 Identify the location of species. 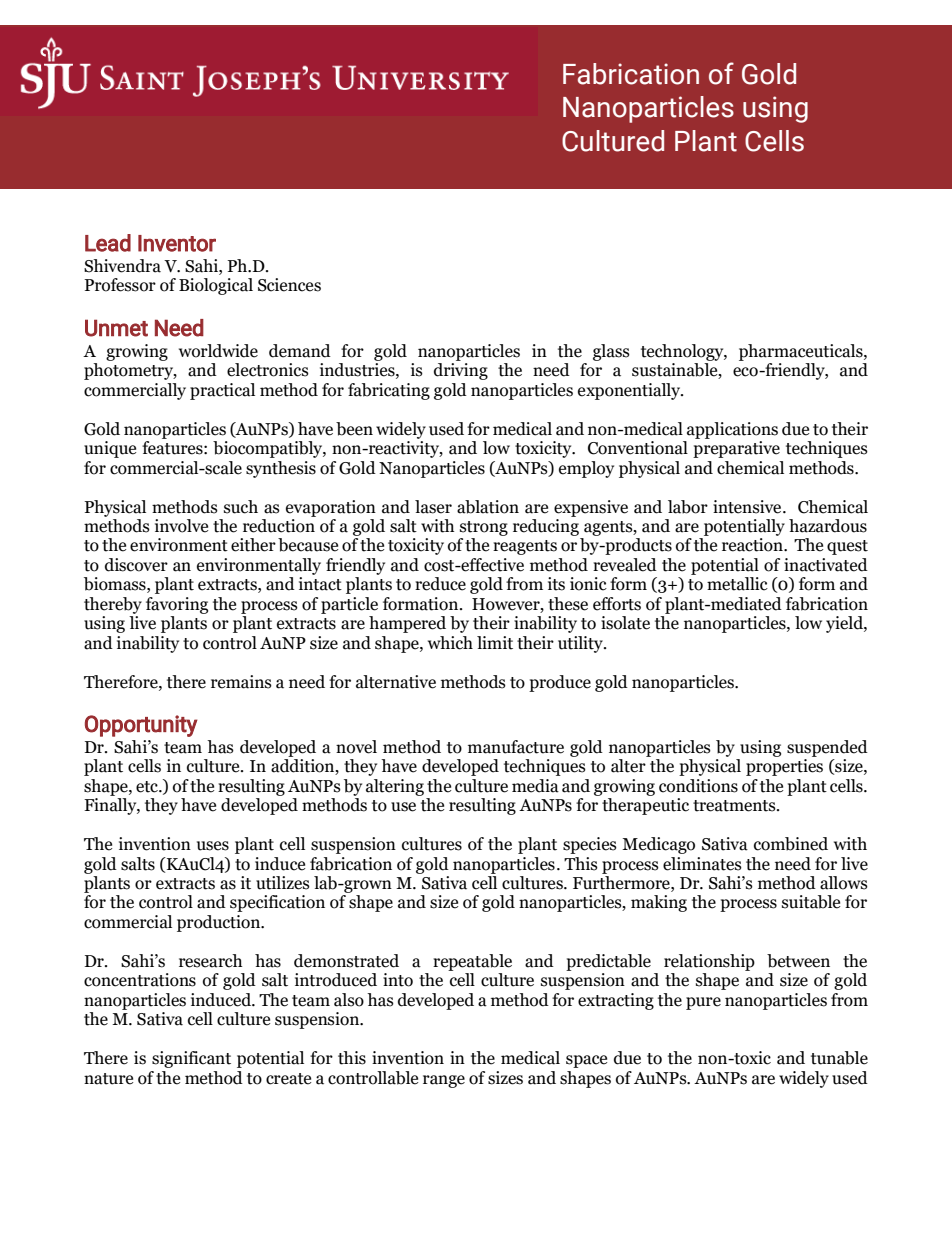
(590, 845).
